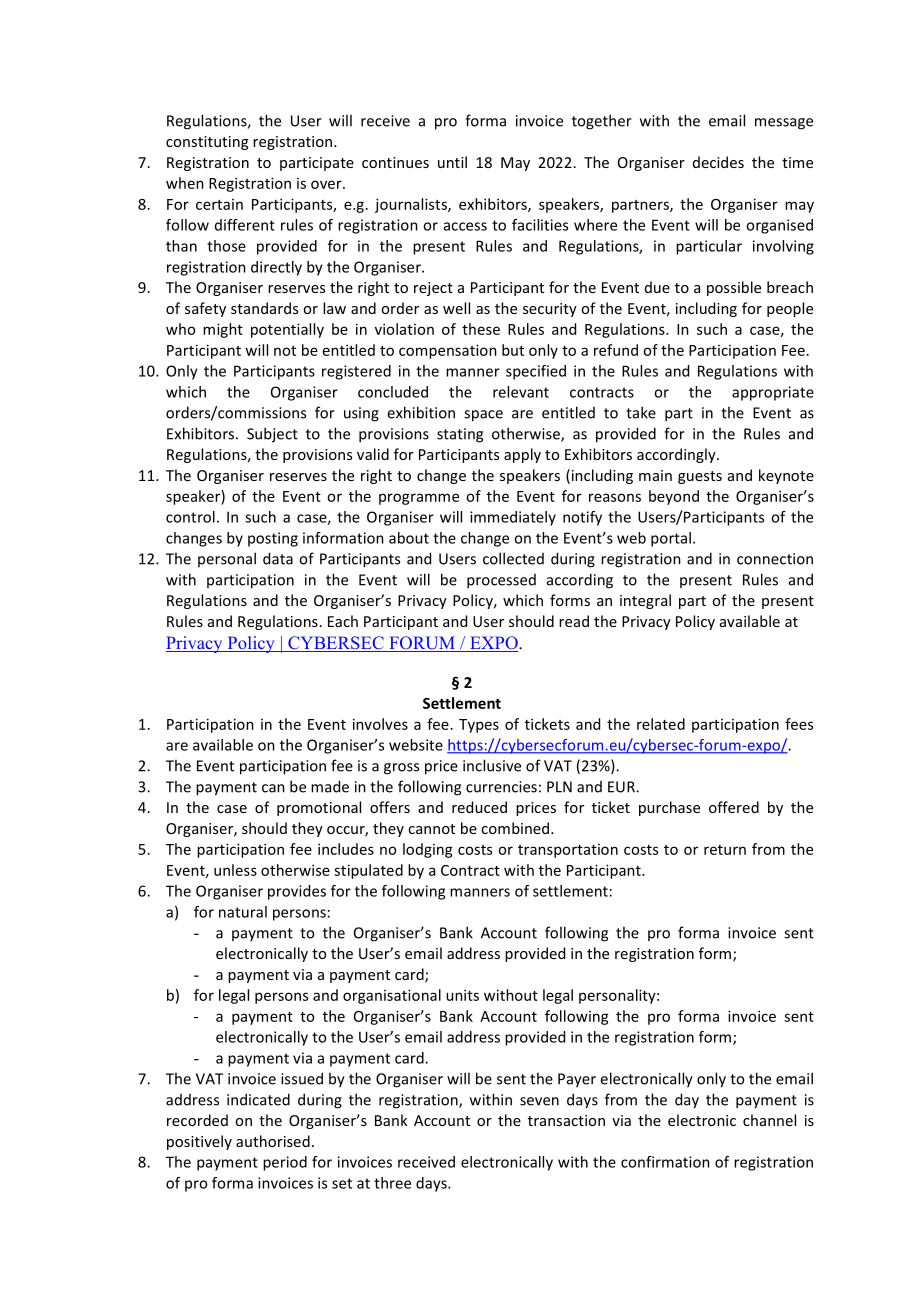 This screenshot has width=924, height=1308. Describe the element at coordinates (278, 558) in the screenshot. I see `data` at that location.
